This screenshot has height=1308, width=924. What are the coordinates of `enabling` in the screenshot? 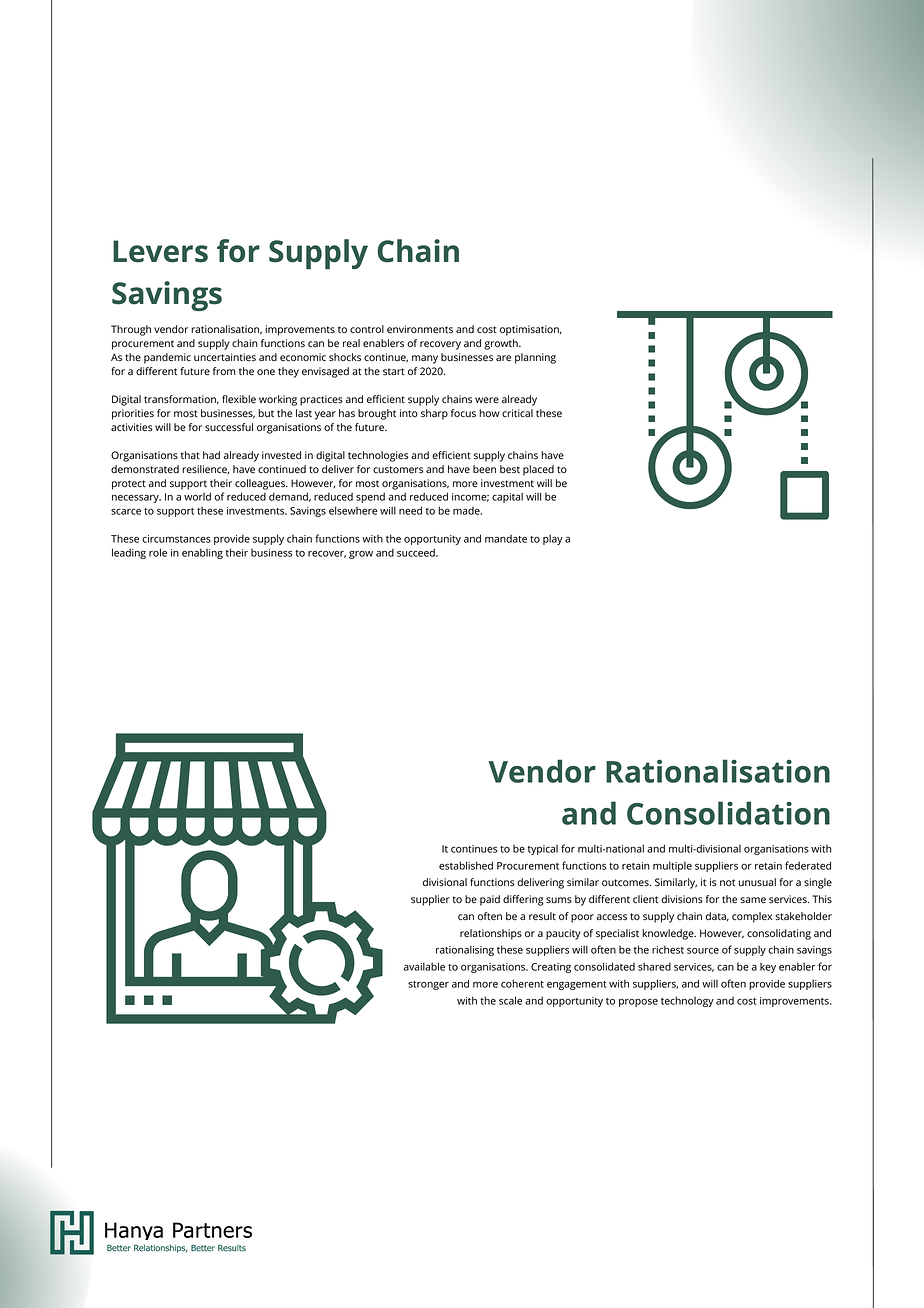 It's located at (202, 553).
